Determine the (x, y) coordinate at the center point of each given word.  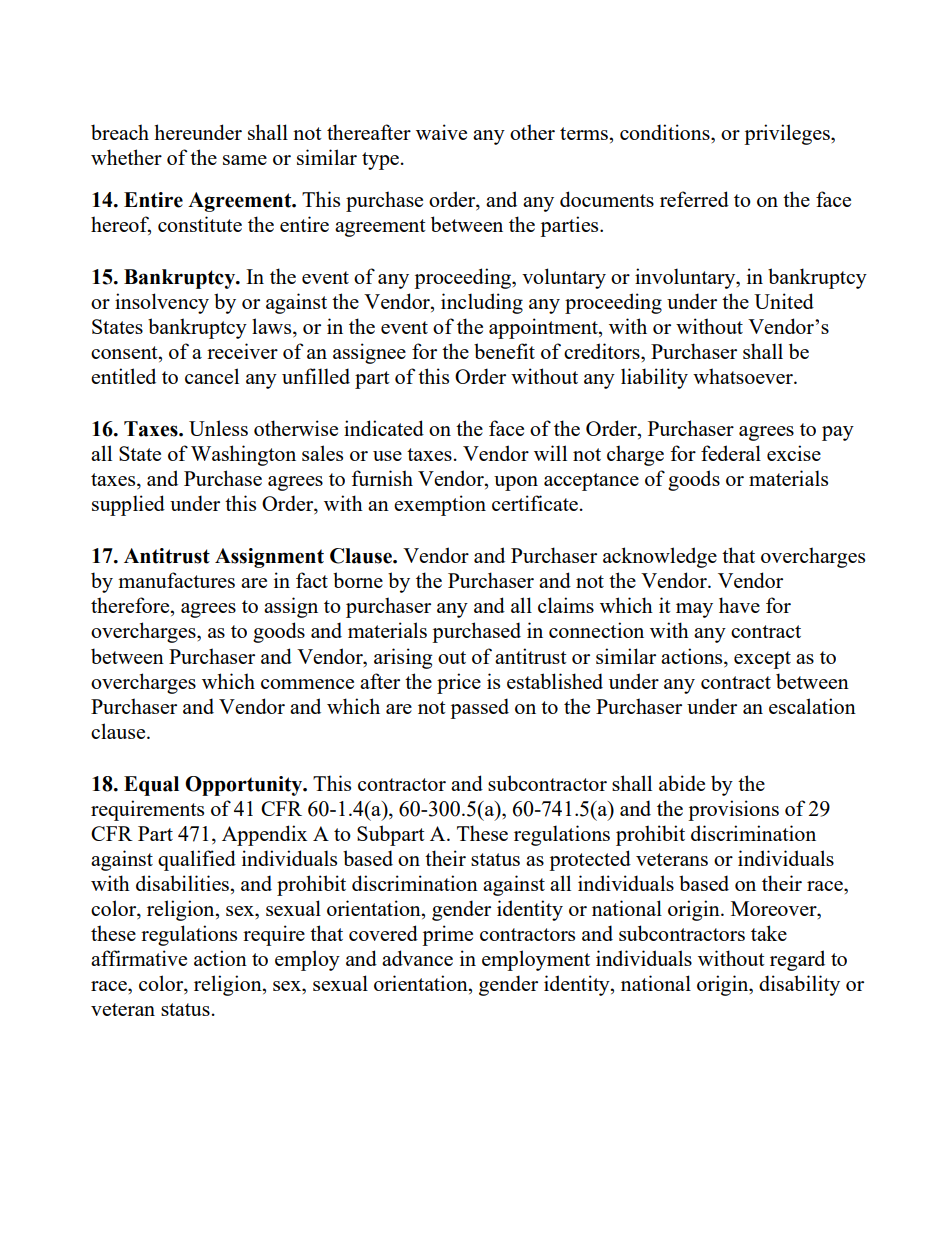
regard (797, 960)
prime (447, 935)
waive (441, 132)
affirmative (139, 958)
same (245, 160)
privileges (788, 134)
